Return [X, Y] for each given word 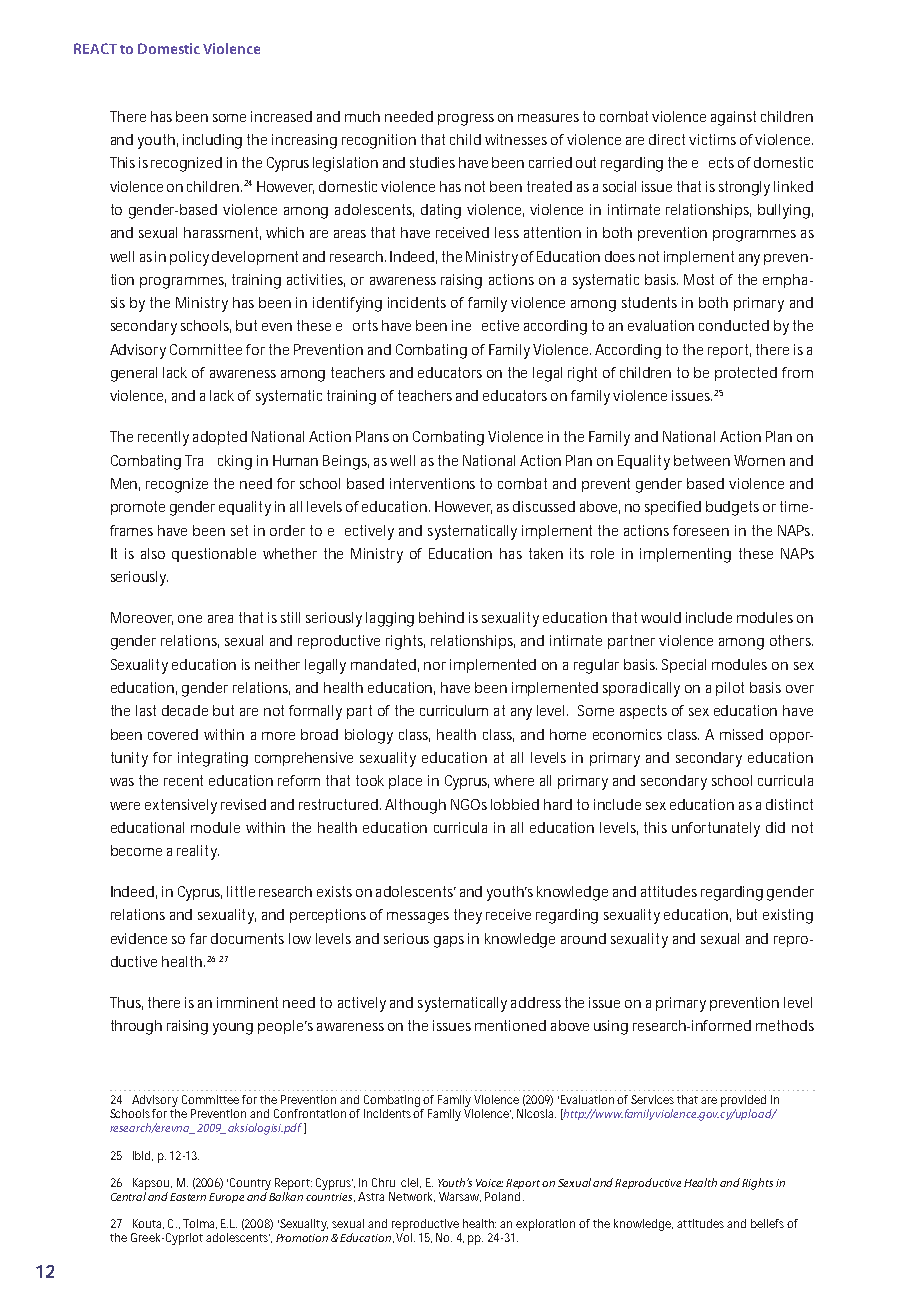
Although [415, 806]
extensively [181, 806]
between [702, 460]
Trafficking [218, 462]
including [212, 141]
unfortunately [716, 829]
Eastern [188, 1197]
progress [466, 120]
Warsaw [460, 1197]
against [733, 118]
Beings [346, 462]
